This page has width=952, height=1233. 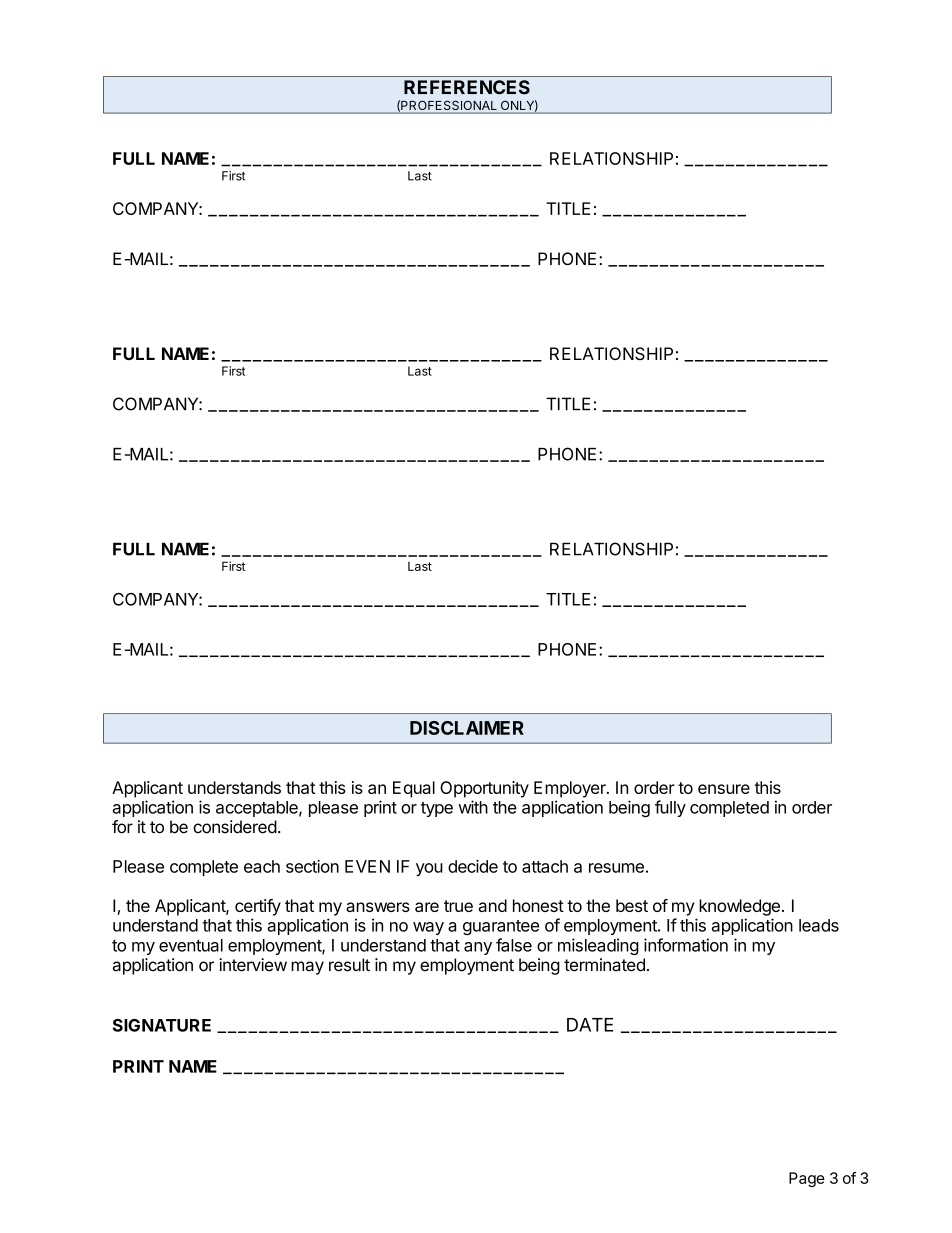 I want to click on ensure, so click(x=724, y=789).
